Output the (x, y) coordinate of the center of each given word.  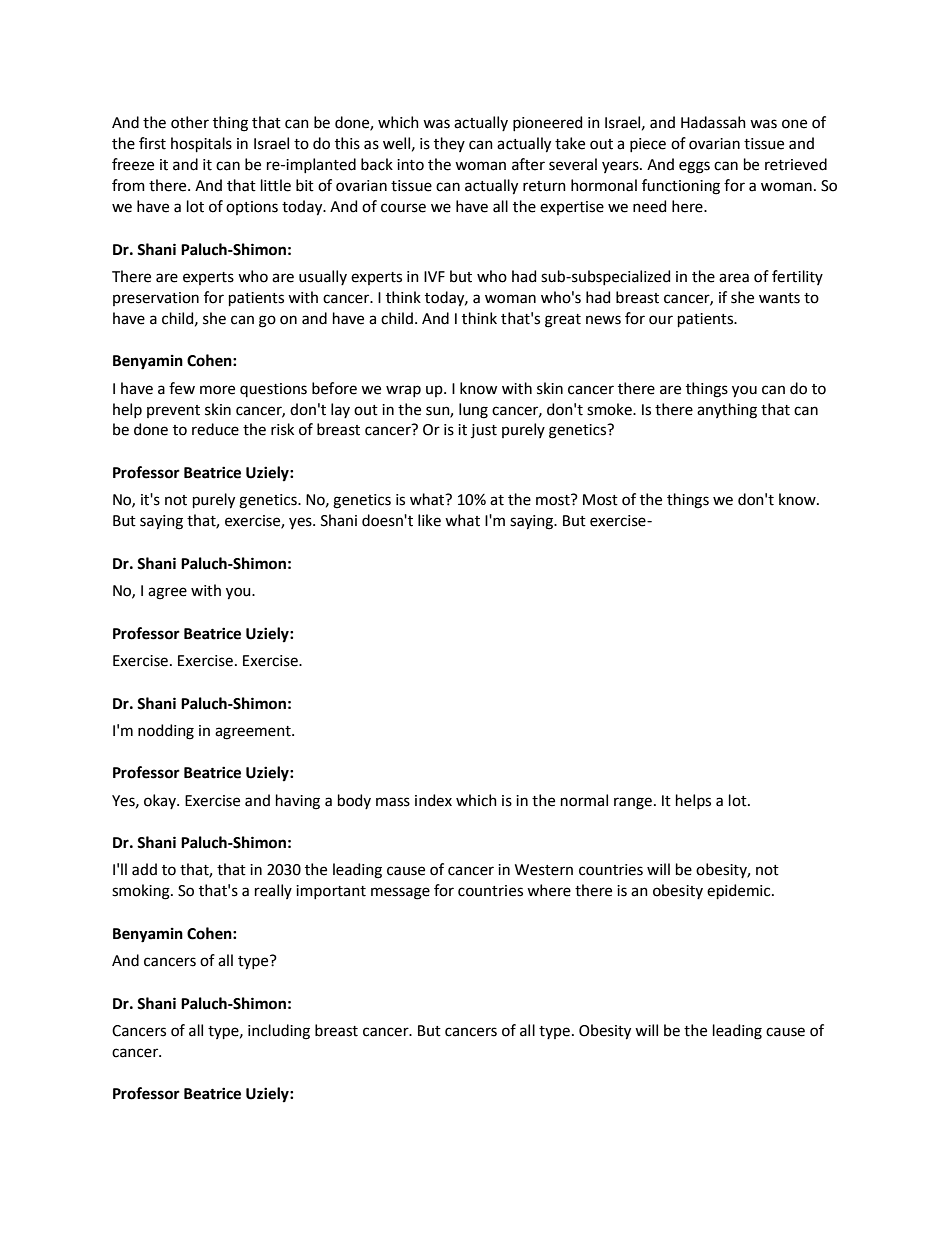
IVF (434, 276)
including (279, 1032)
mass (393, 802)
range (633, 803)
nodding (166, 732)
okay (161, 801)
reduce (215, 429)
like (429, 520)
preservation (156, 299)
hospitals (201, 144)
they (449, 144)
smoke (610, 409)
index (433, 800)
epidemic (740, 891)
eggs (694, 167)
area (734, 278)
